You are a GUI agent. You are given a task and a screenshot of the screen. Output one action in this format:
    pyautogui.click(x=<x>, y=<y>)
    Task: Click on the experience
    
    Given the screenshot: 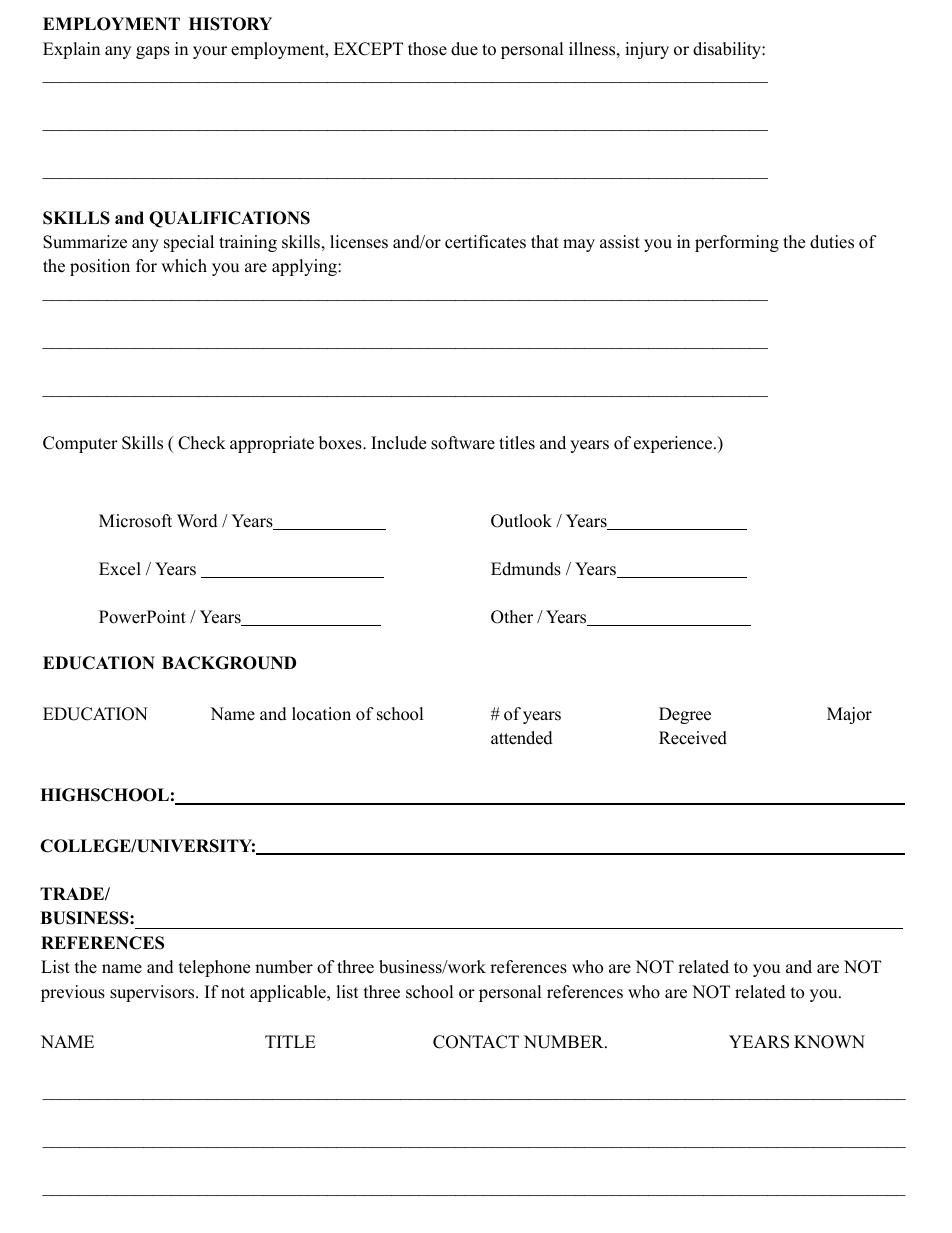 What is the action you would take?
    pyautogui.click(x=674, y=444)
